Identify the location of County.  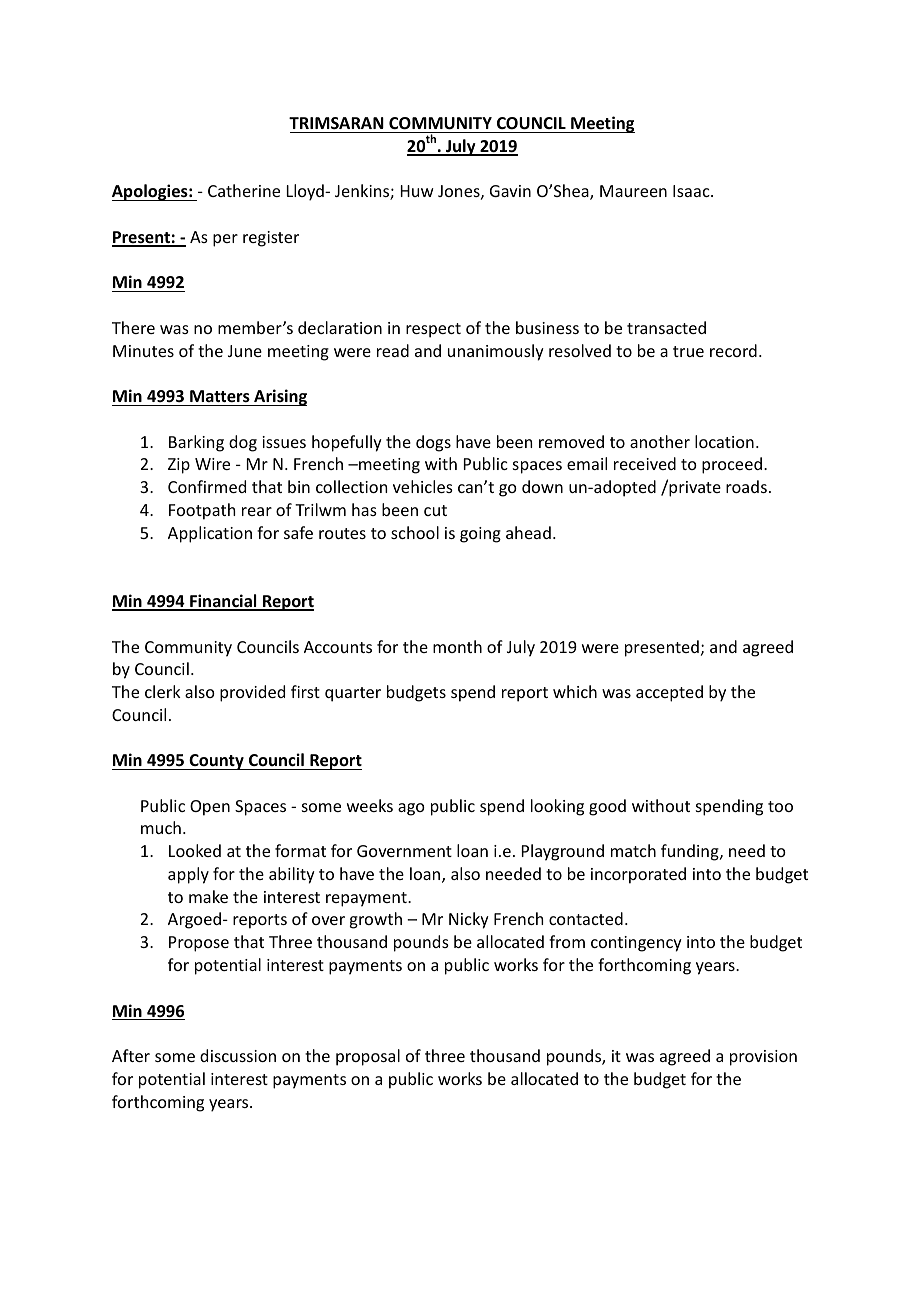
(216, 762).
